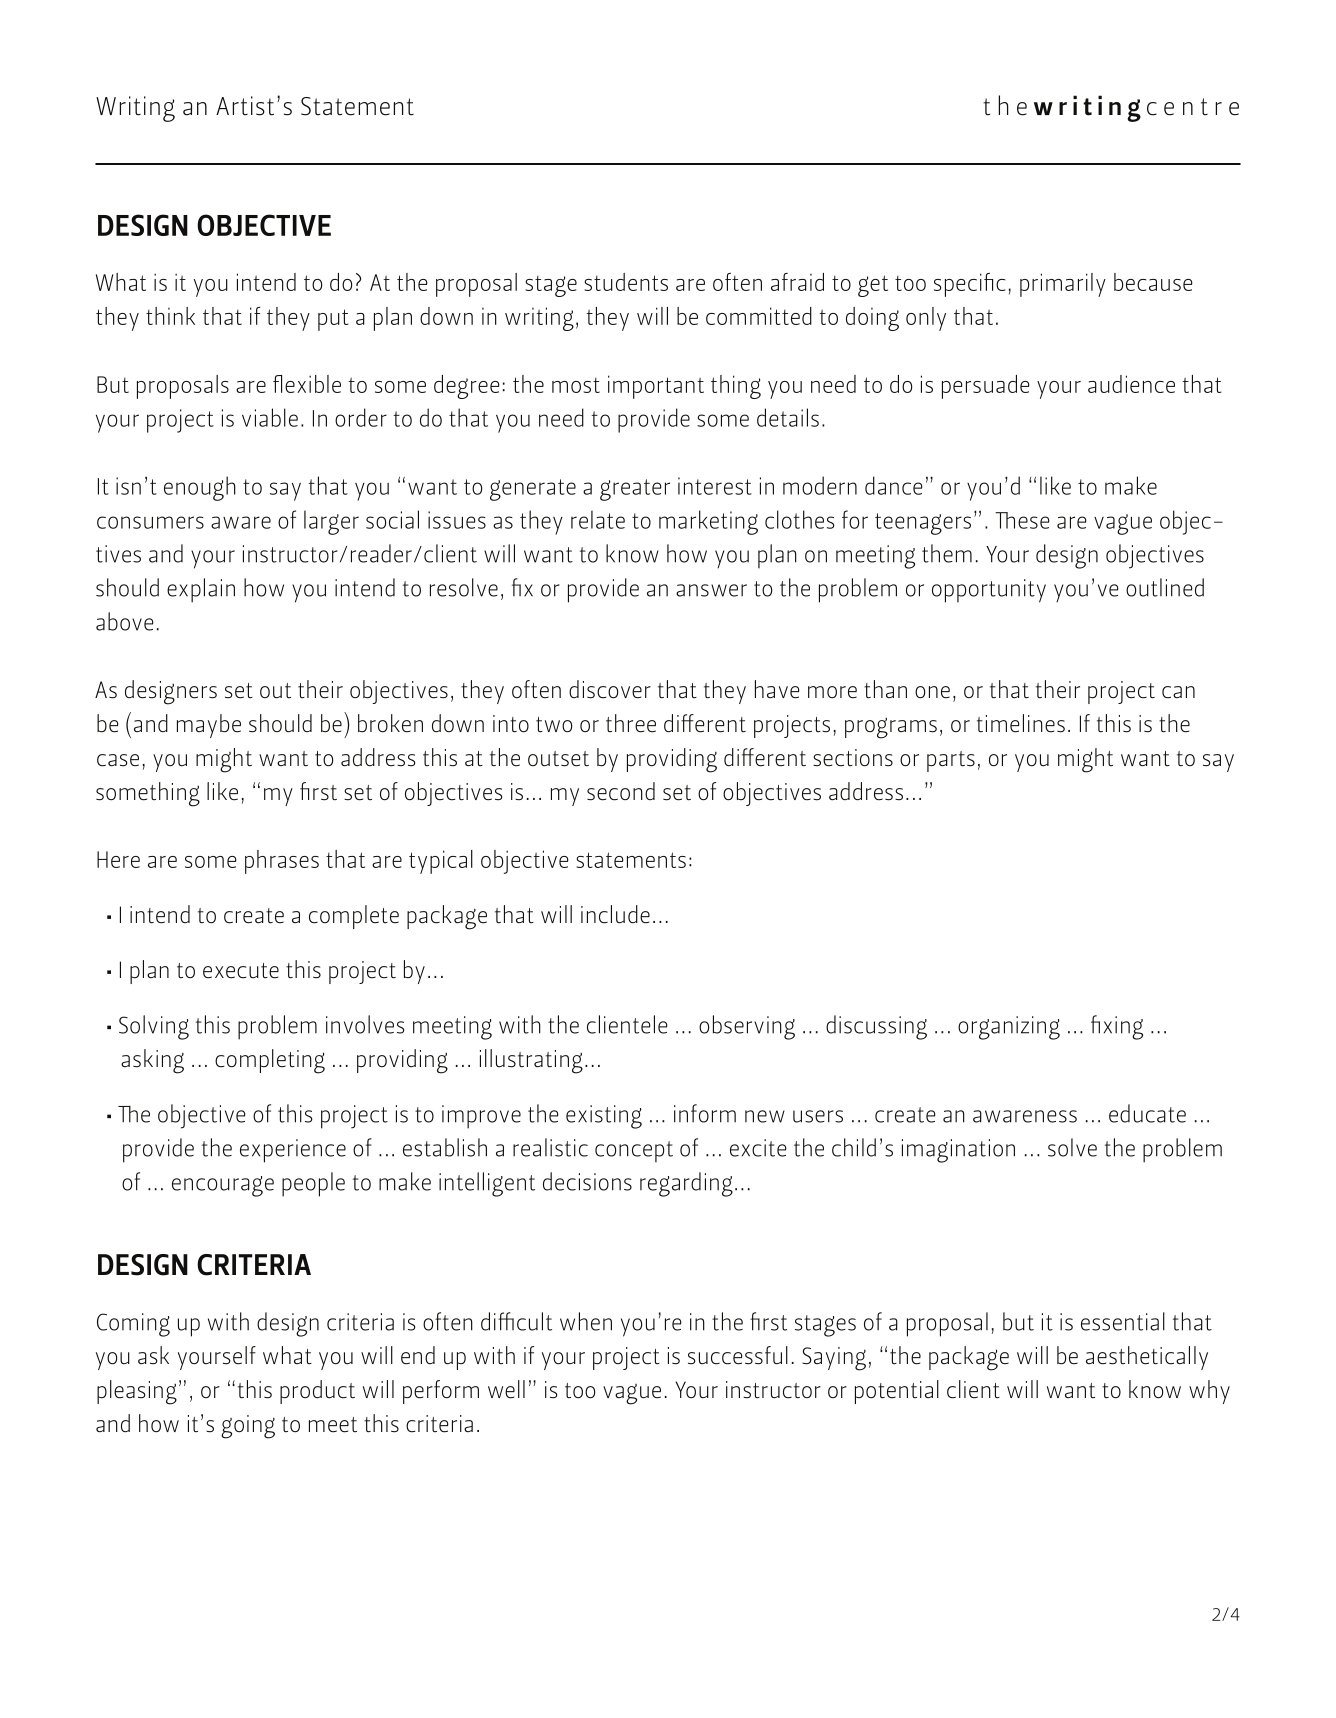  What do you see at coordinates (1147, 1358) in the screenshot?
I see `aesthetically` at bounding box center [1147, 1358].
